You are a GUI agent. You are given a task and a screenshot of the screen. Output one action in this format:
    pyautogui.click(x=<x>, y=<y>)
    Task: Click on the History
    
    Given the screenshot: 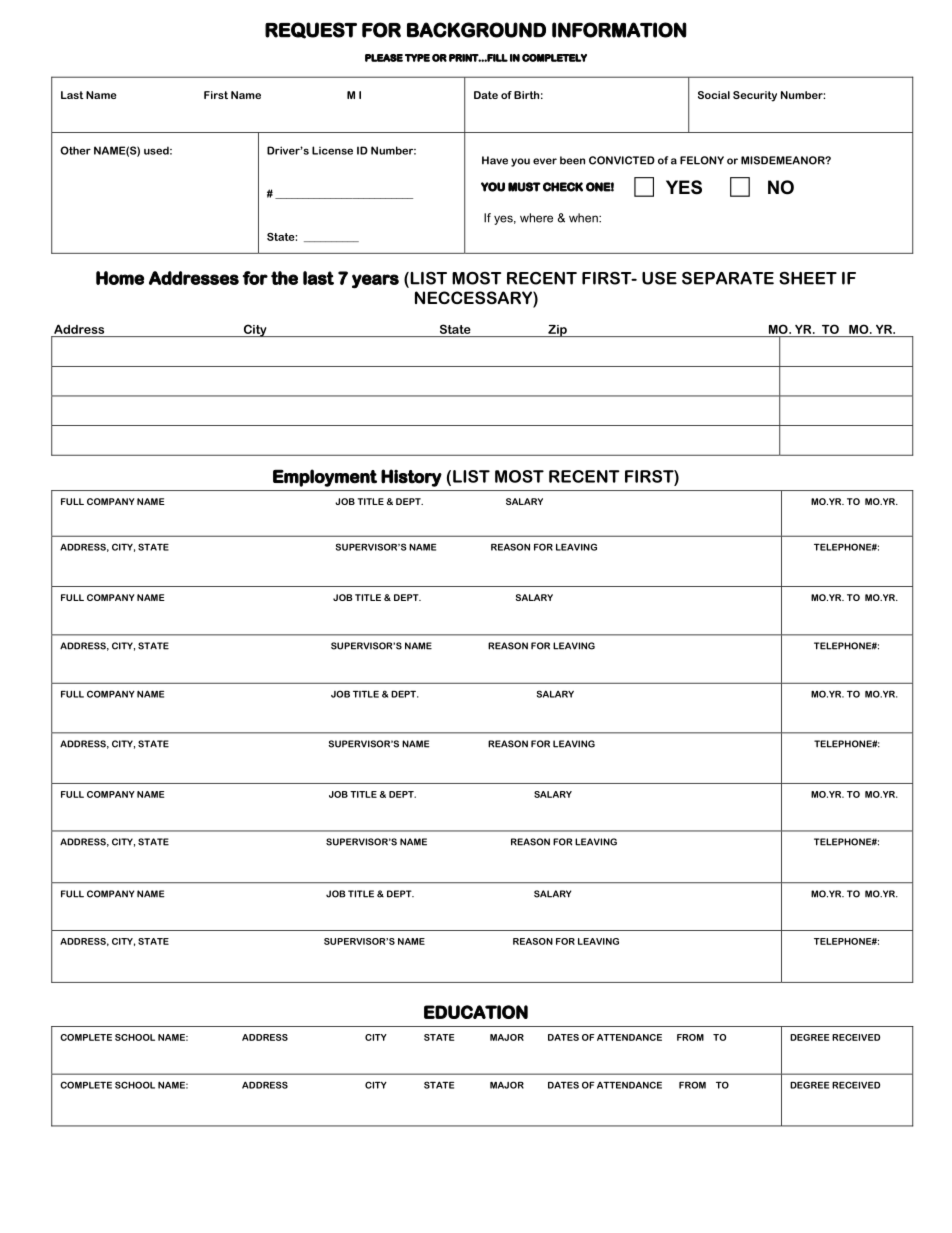 What is the action you would take?
    pyautogui.click(x=411, y=478)
